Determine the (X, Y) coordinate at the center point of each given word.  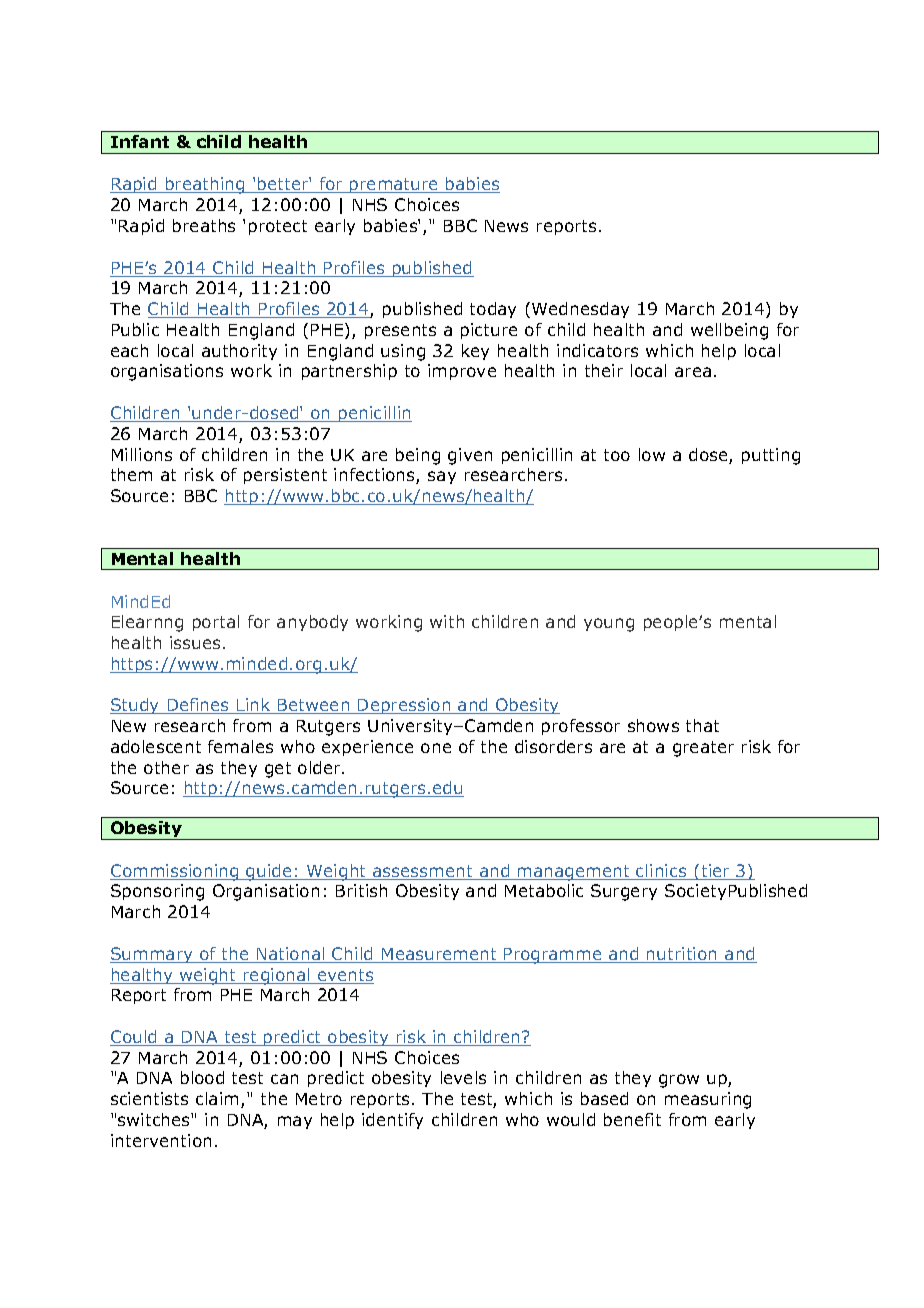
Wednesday (580, 310)
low (652, 454)
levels (463, 1077)
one (436, 748)
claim (219, 1100)
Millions (142, 454)
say (442, 477)
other (166, 767)
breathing (205, 185)
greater (703, 749)
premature (394, 185)
